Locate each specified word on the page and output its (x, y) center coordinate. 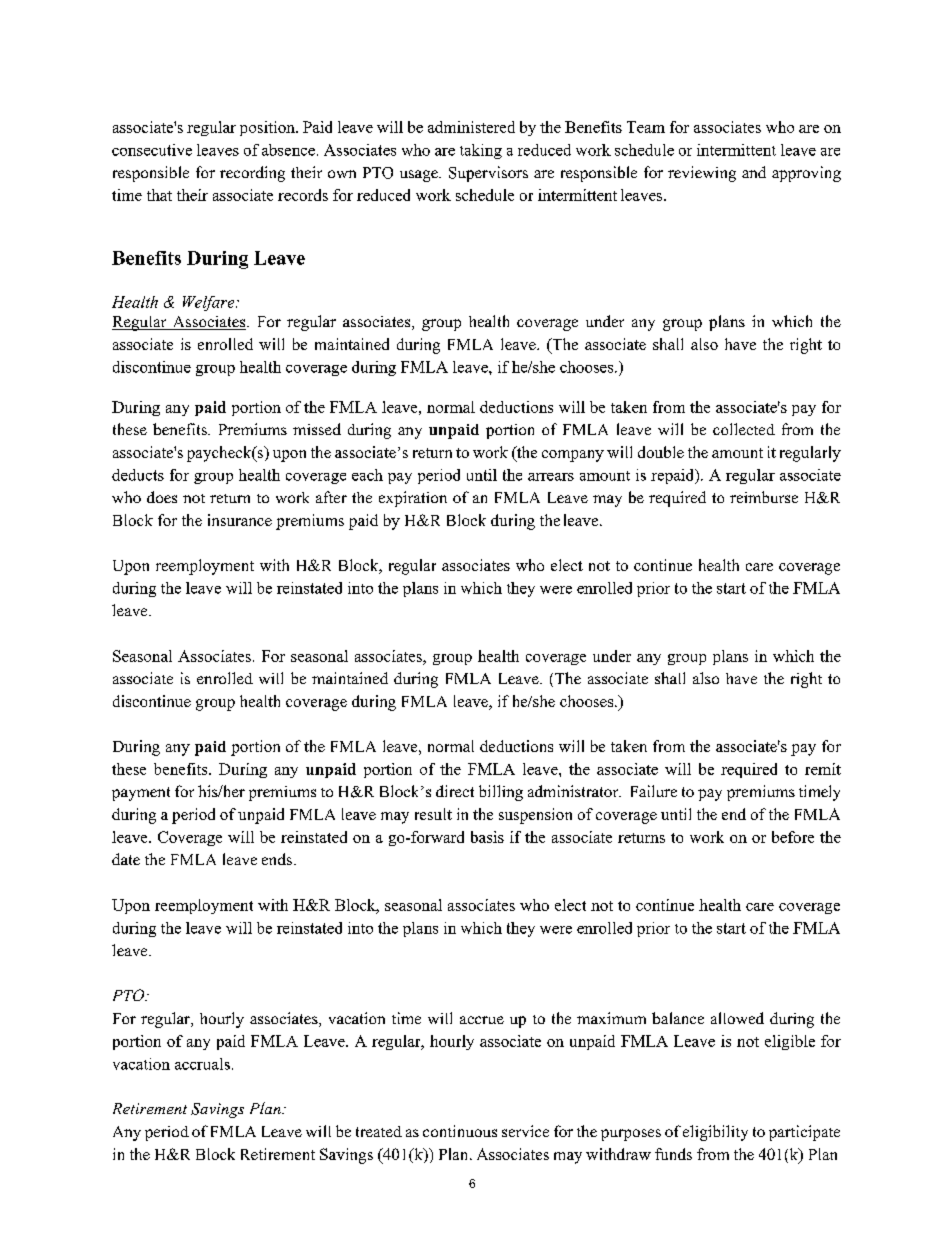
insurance (240, 520)
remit (823, 769)
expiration (413, 499)
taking (481, 151)
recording (252, 174)
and (754, 172)
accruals (202, 1064)
